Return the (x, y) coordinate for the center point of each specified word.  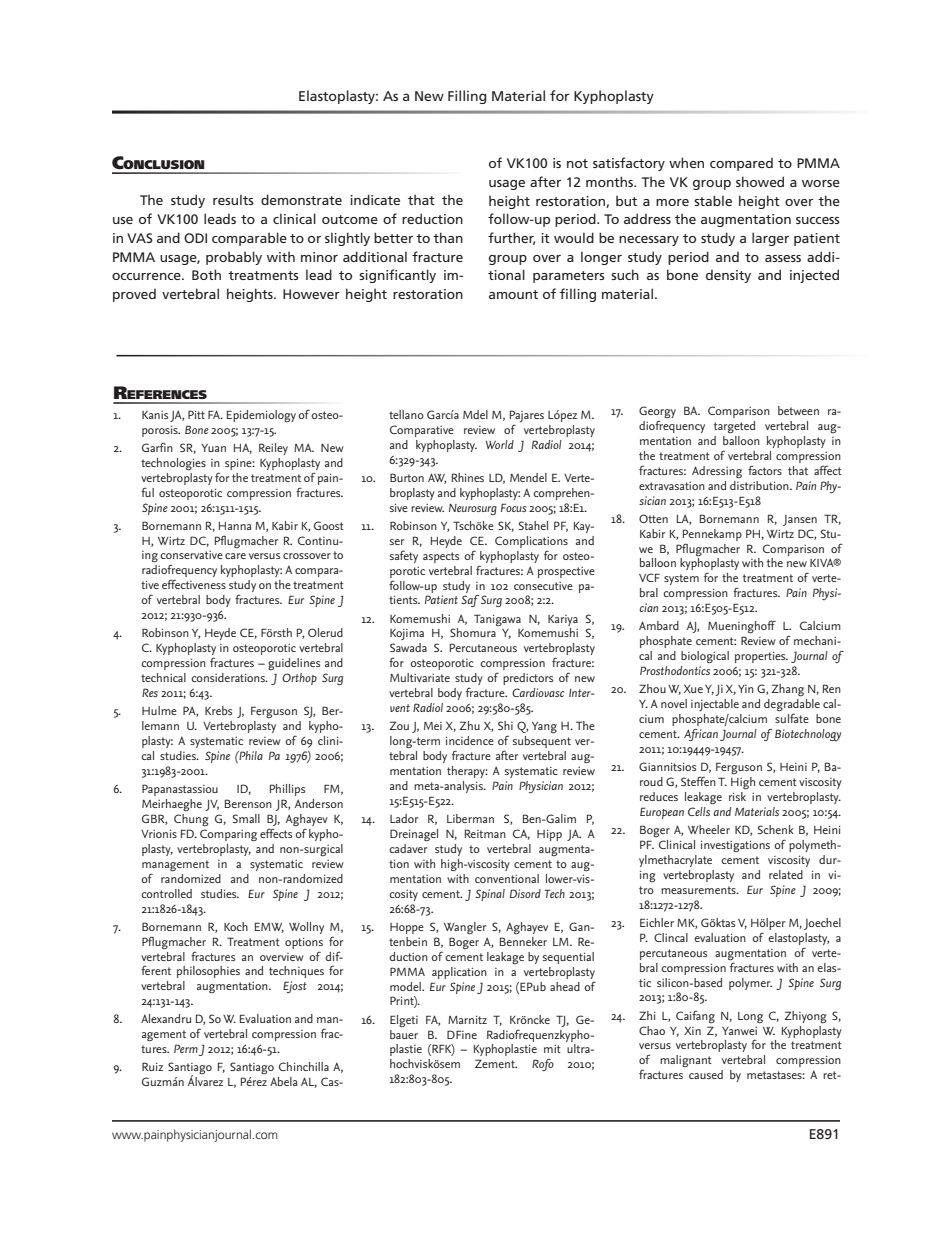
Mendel (528, 477)
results (233, 199)
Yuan (213, 448)
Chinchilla (304, 1066)
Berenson (248, 803)
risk (737, 795)
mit (552, 1049)
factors (765, 470)
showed (760, 181)
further (511, 238)
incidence (470, 740)
